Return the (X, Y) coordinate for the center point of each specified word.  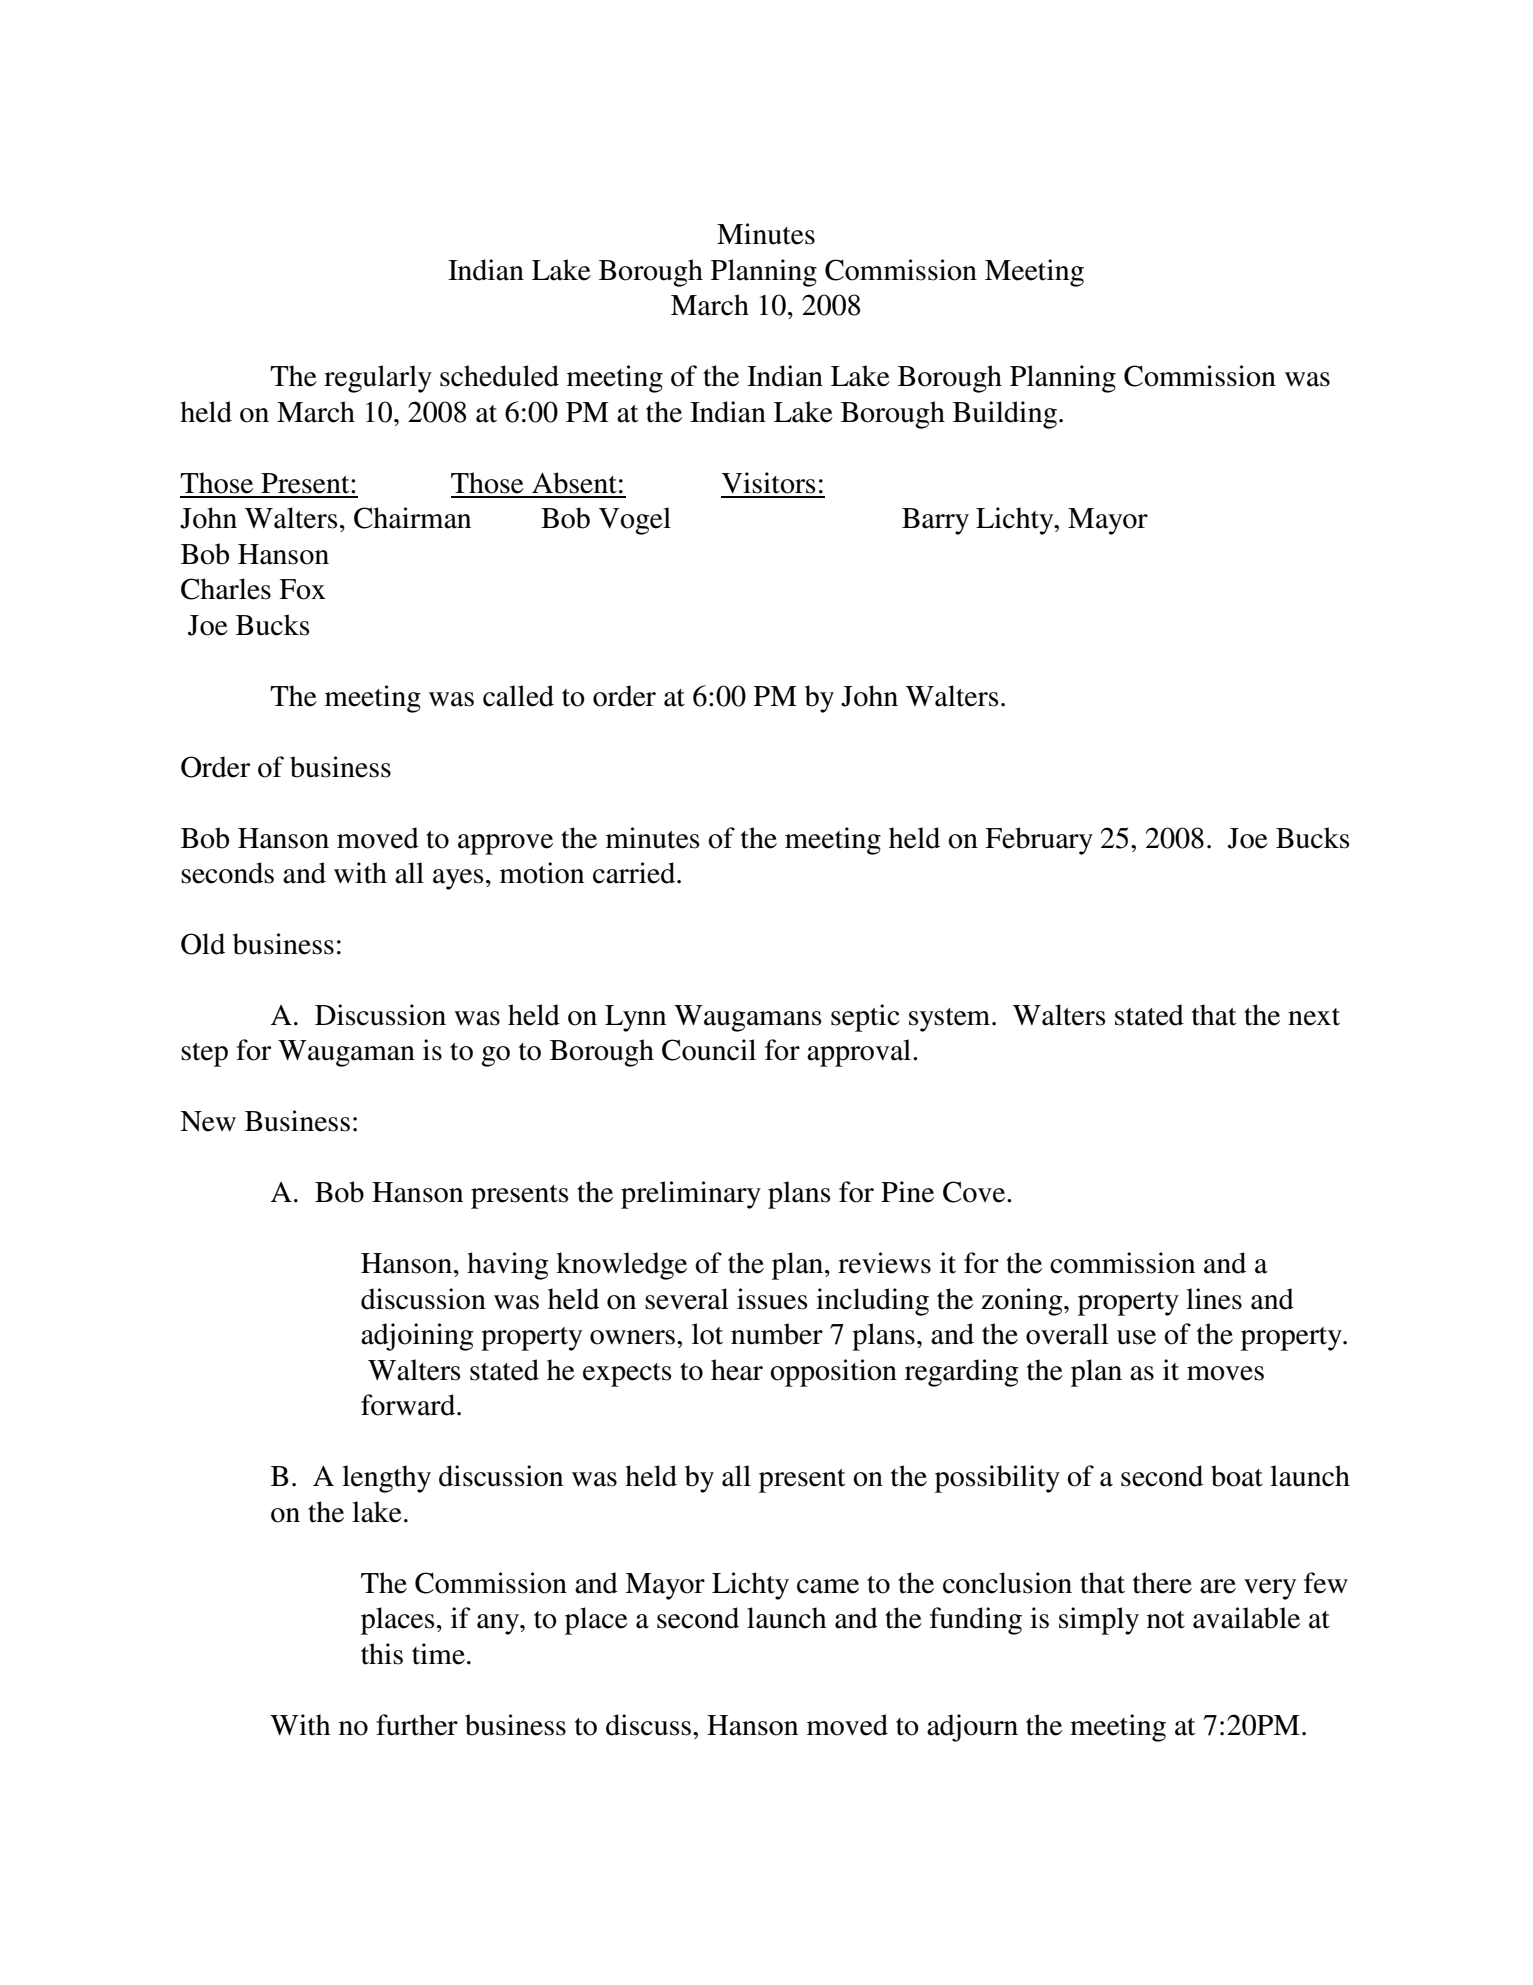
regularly (378, 379)
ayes (458, 879)
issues (772, 1299)
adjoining (417, 1337)
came (828, 1586)
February (1039, 841)
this (382, 1654)
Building (1005, 415)
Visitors (769, 483)
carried (635, 873)
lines (1214, 1299)
